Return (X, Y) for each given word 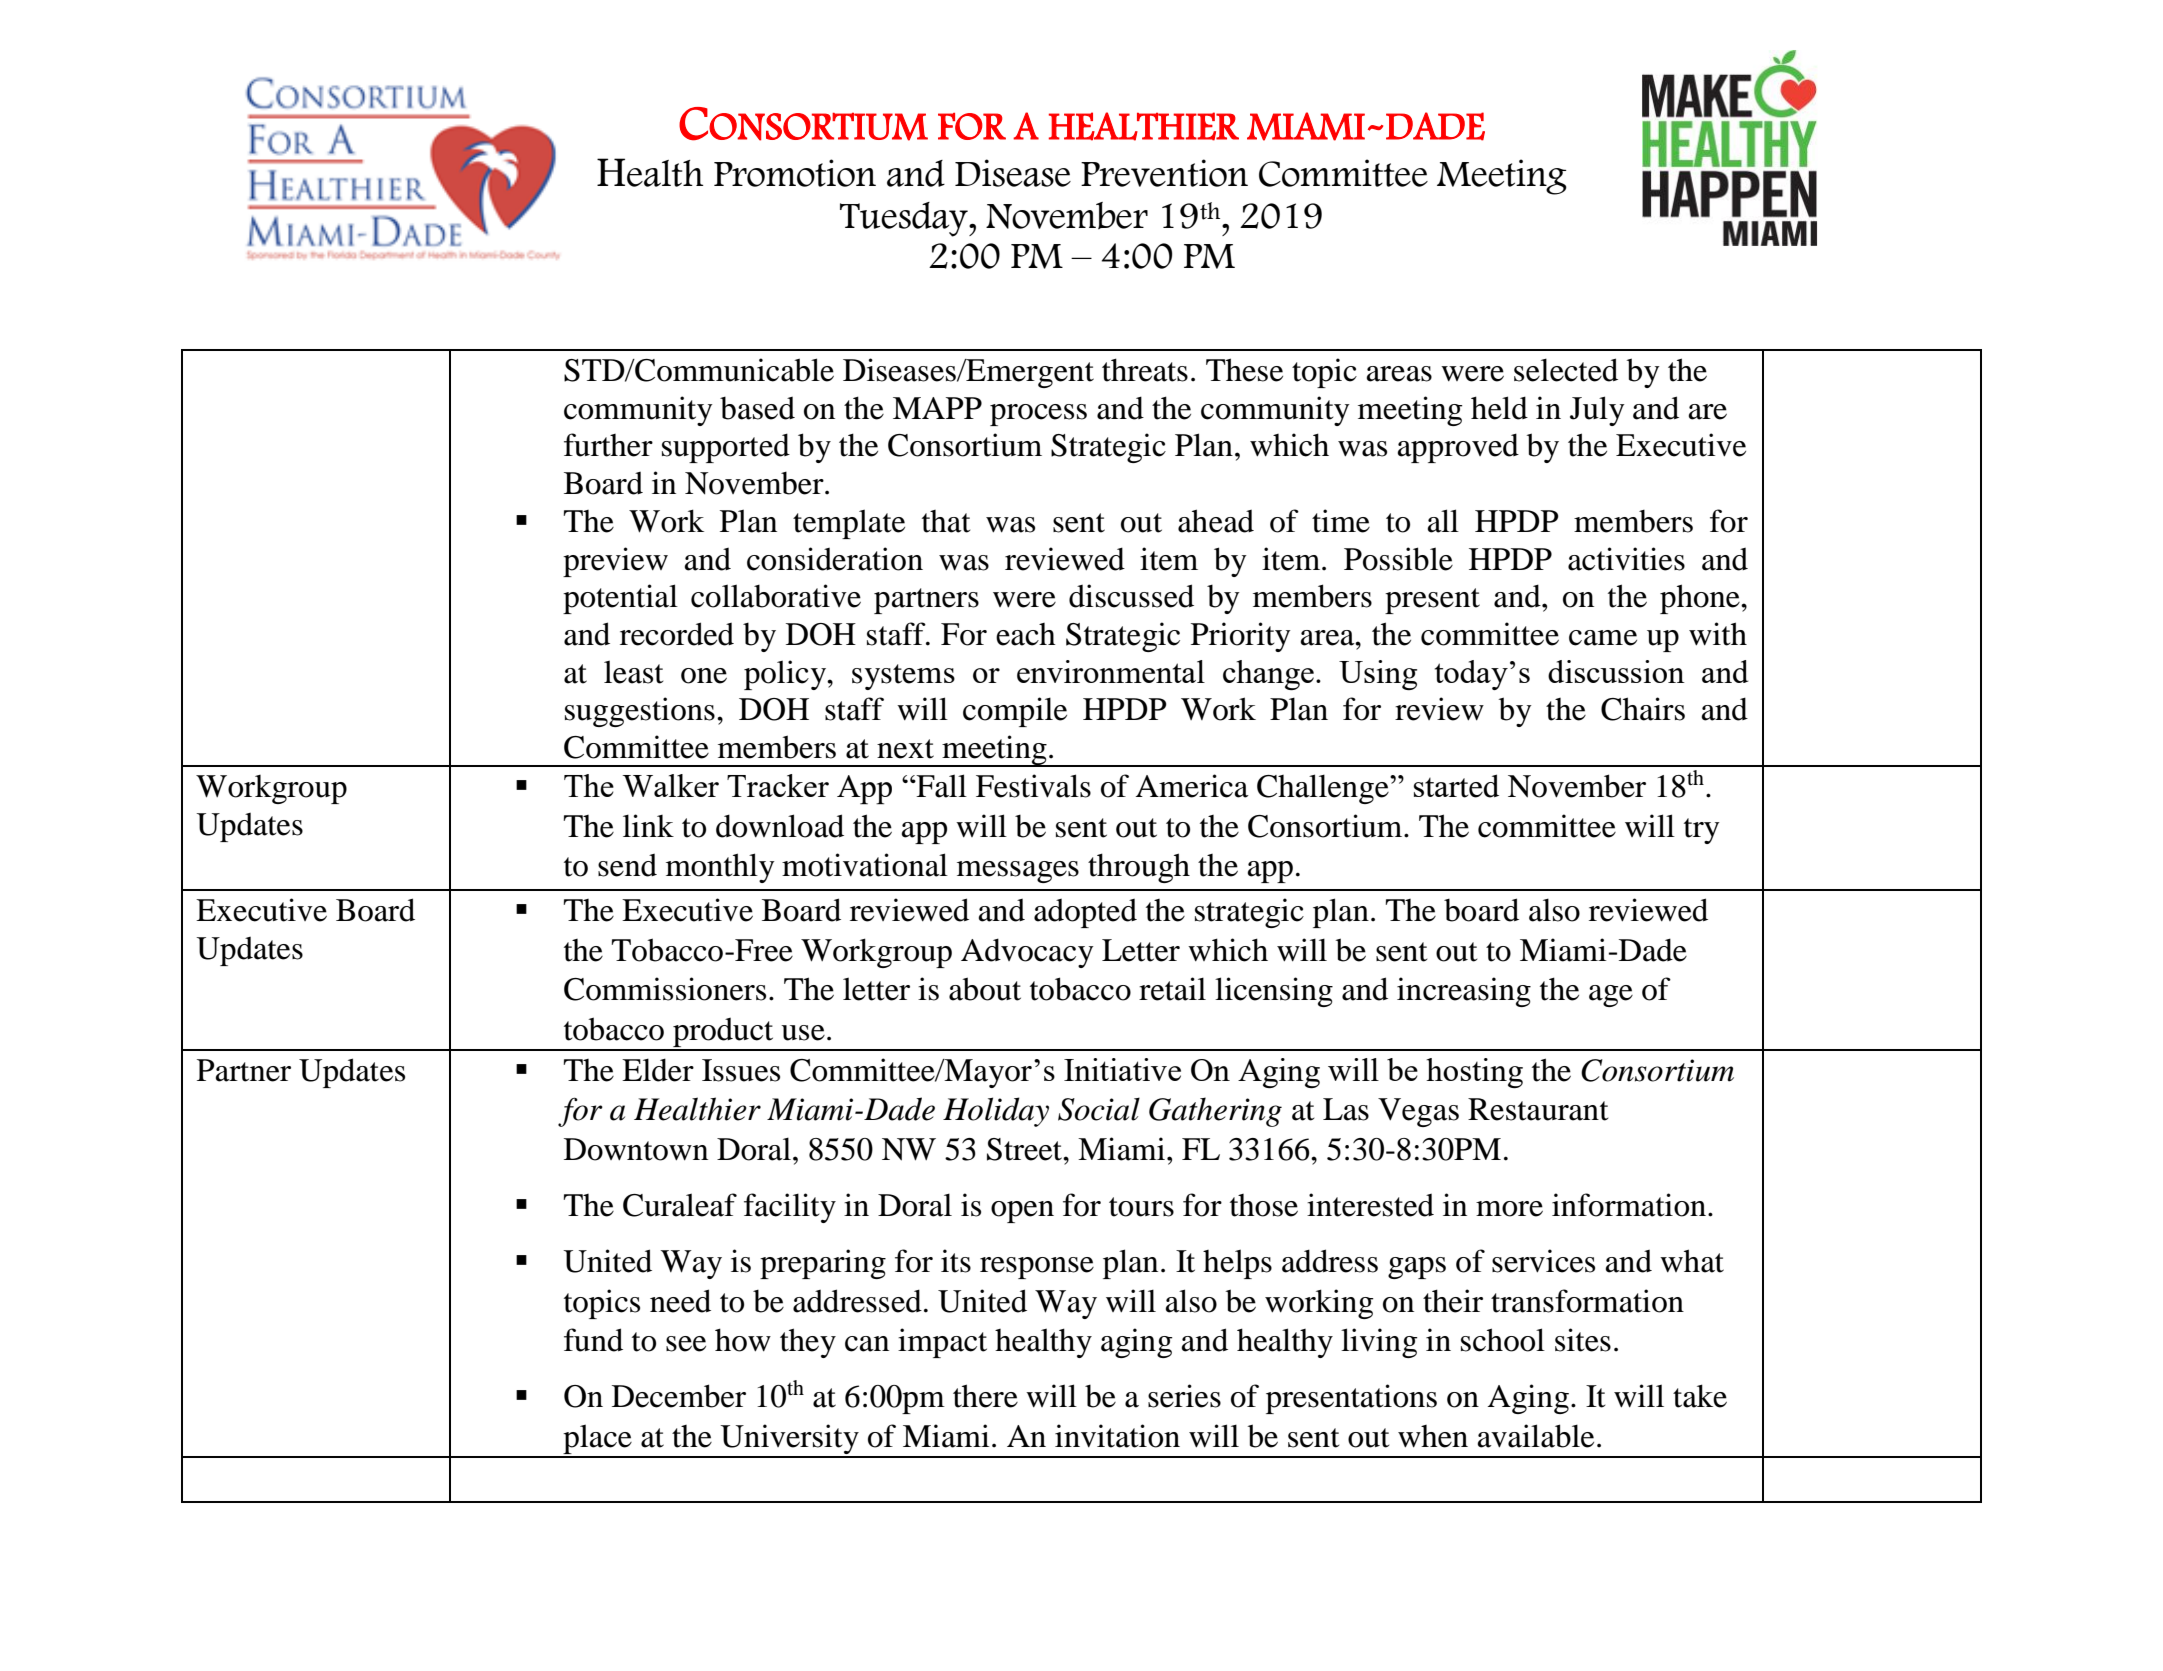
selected (1566, 370)
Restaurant (1538, 1109)
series (1184, 1396)
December (679, 1396)
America (1192, 786)
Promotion (795, 173)
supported (726, 448)
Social (1099, 1109)
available (1536, 1436)
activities (1626, 559)
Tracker (778, 785)
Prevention (1164, 173)
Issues (741, 1070)
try (1702, 831)
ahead (1216, 521)
